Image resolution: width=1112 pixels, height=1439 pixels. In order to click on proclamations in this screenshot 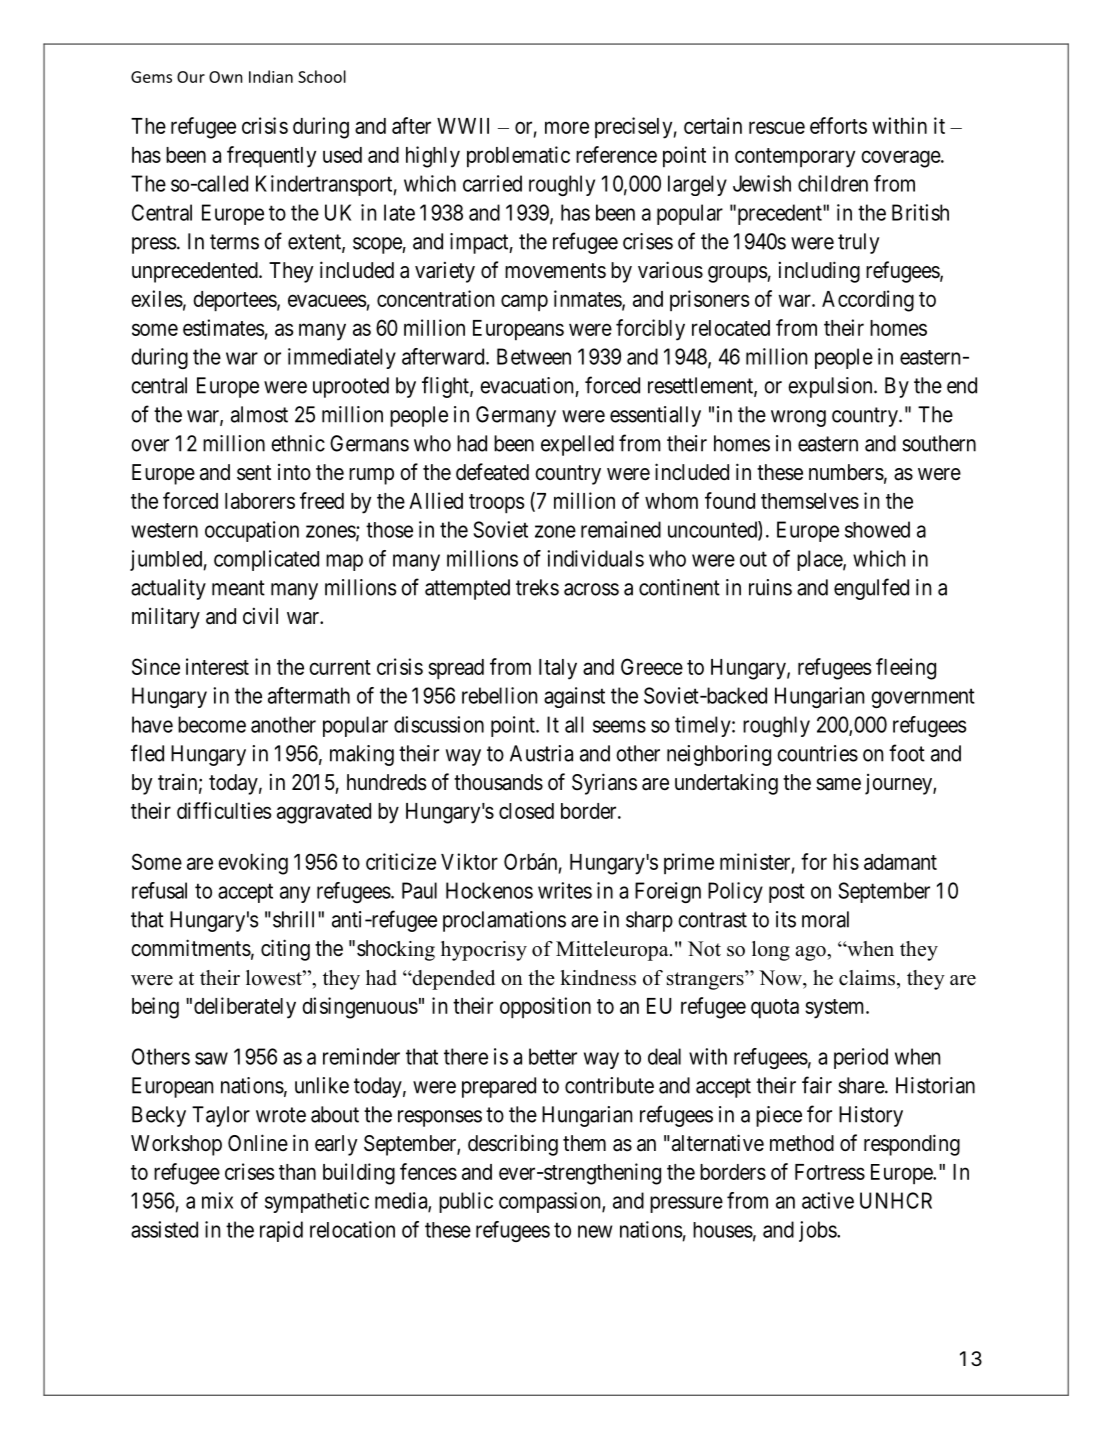, I will do `click(504, 921)`.
